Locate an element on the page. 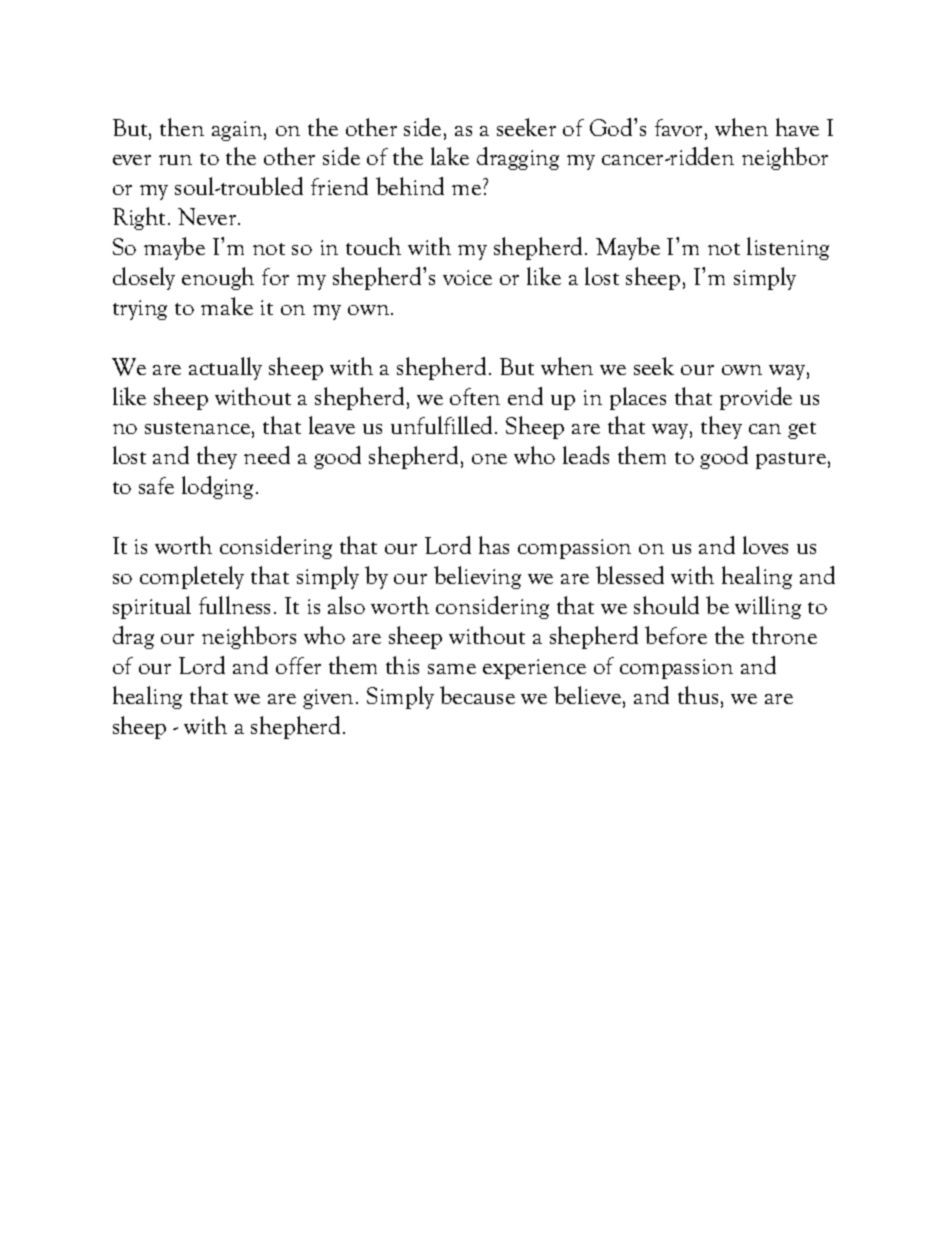 The image size is (952, 1233). then is located at coordinates (182, 127).
